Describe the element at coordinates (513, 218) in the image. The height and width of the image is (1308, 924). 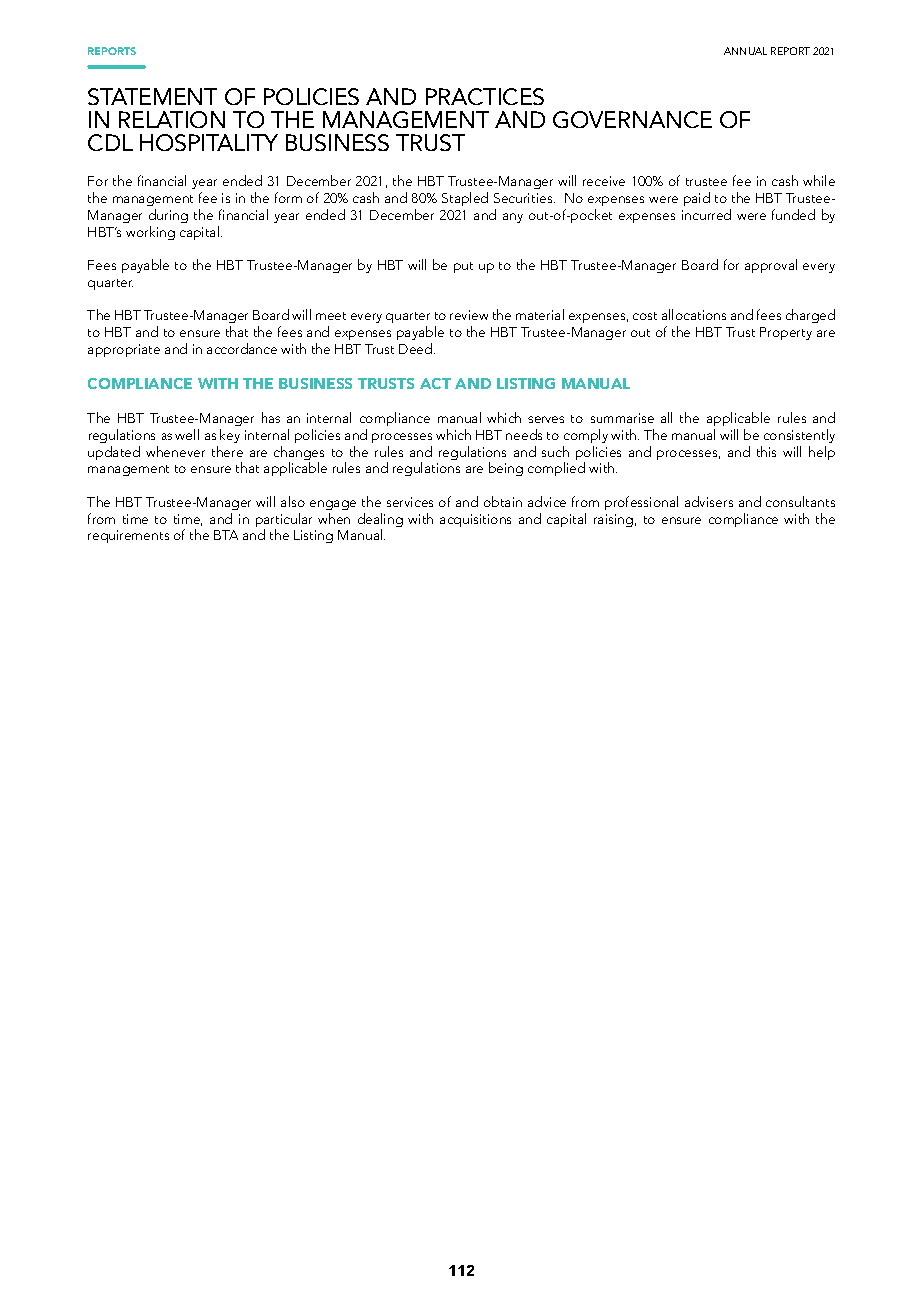
I see `any` at that location.
